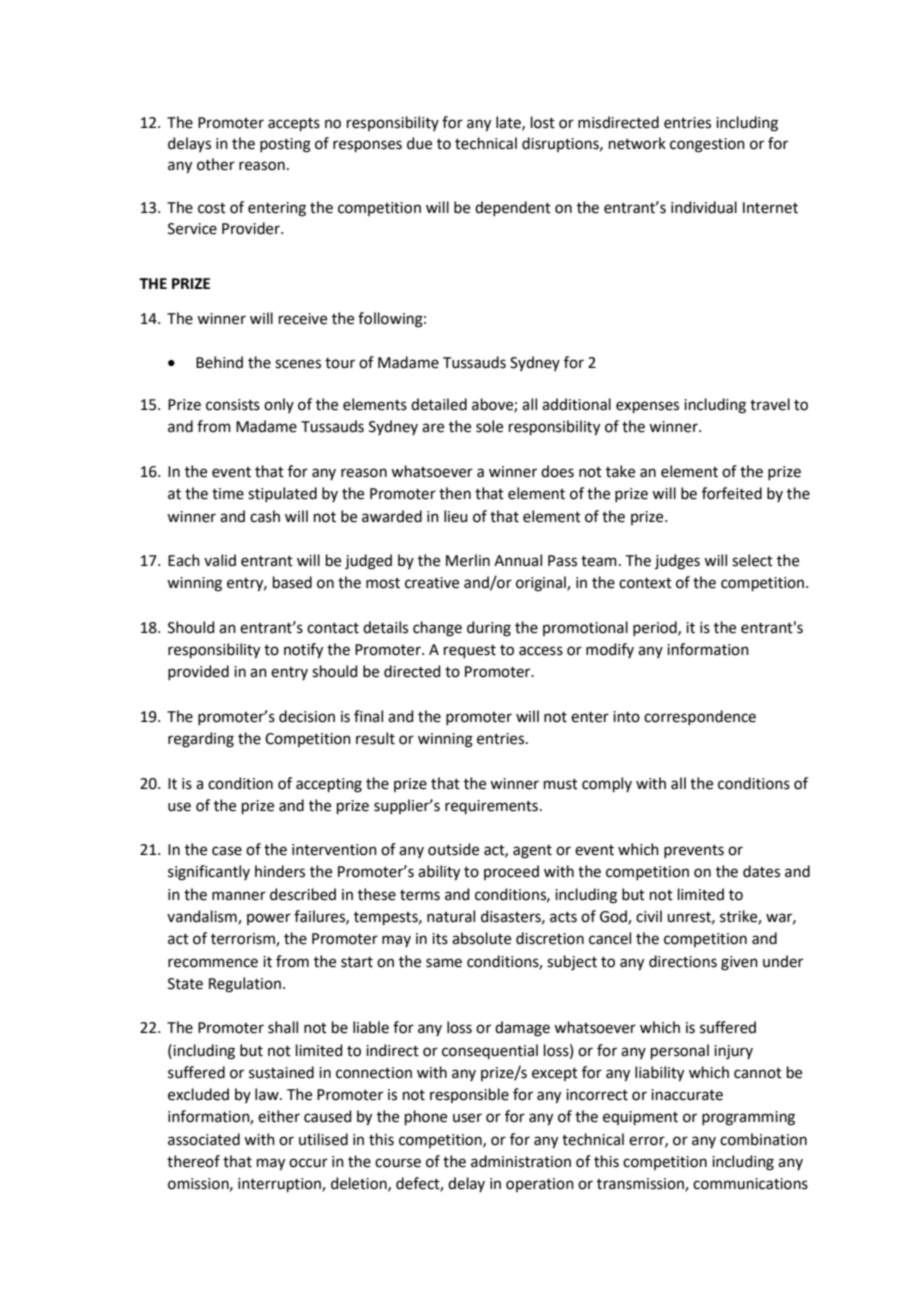 This screenshot has height=1308, width=924. What do you see at coordinates (280, 1185) in the screenshot?
I see `interruption` at bounding box center [280, 1185].
